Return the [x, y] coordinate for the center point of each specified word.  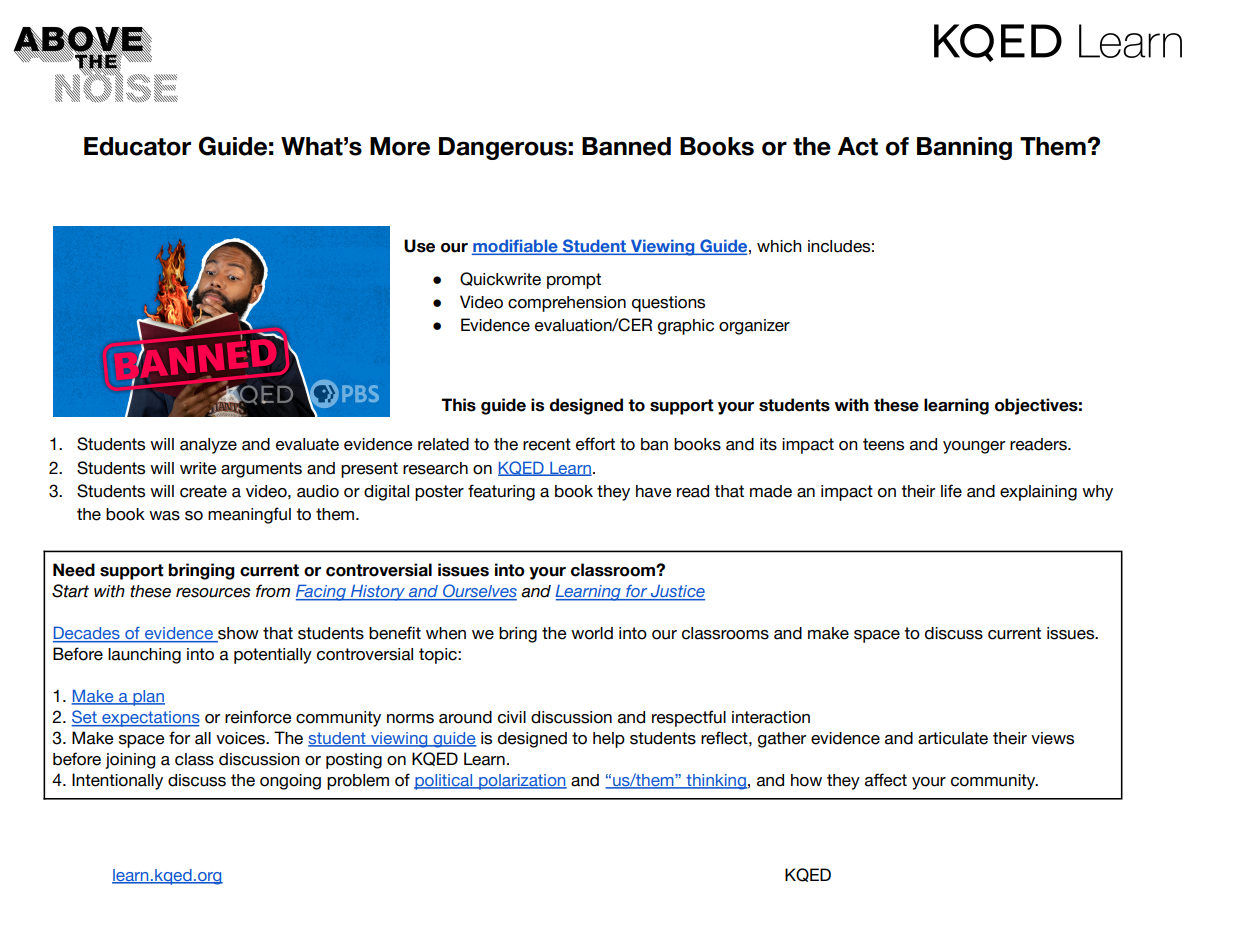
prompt [574, 281]
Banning [964, 148]
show [237, 634]
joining [130, 761]
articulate [953, 738]
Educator [137, 146]
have [654, 491]
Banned [626, 146]
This [458, 405]
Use [419, 246]
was [164, 516]
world [592, 633]
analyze [208, 446]
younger [974, 447]
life [951, 491]
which [779, 246]
